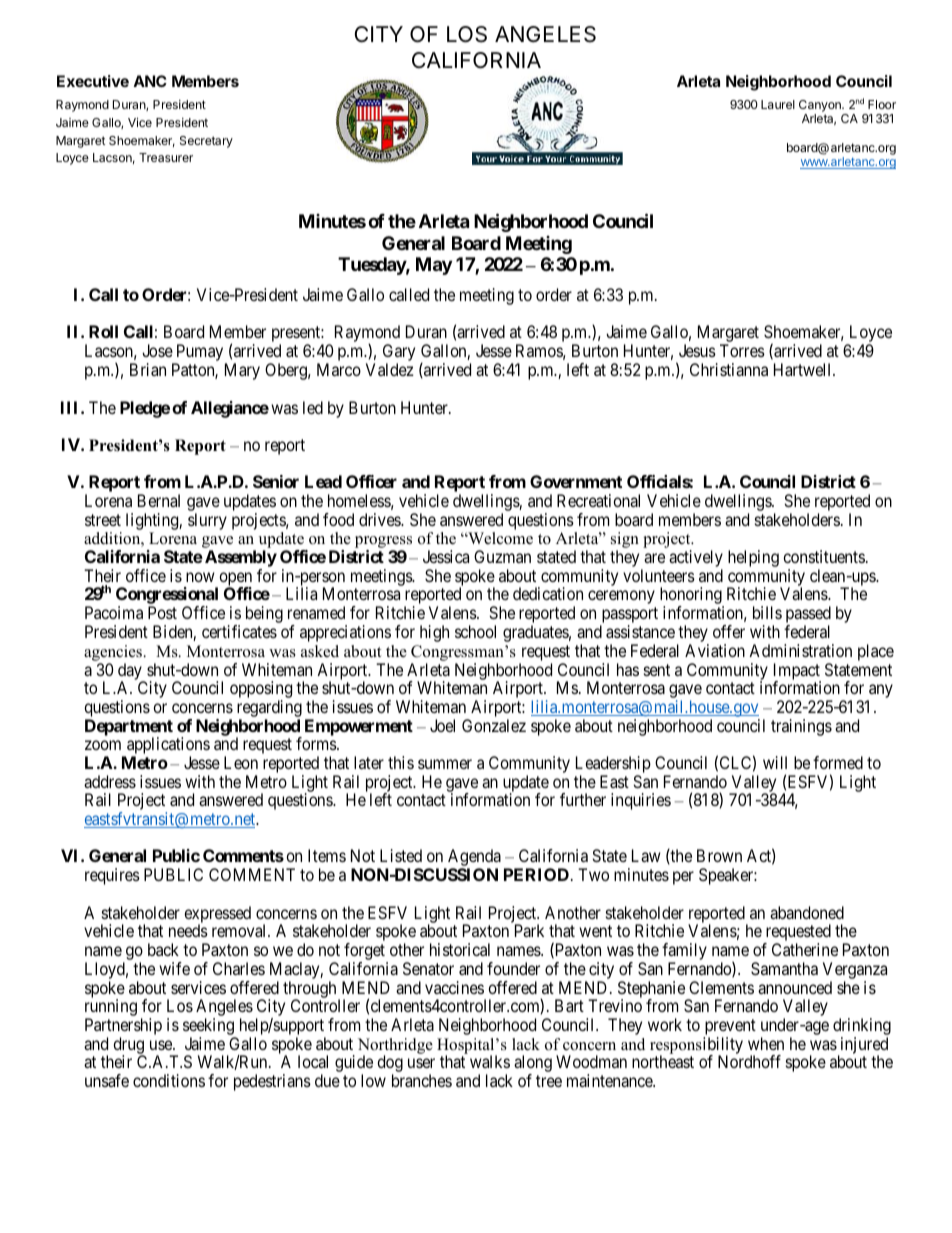 This page has height=1233, width=952. Describe the element at coordinates (206, 142) in the page. I see `Secretary` at that location.
